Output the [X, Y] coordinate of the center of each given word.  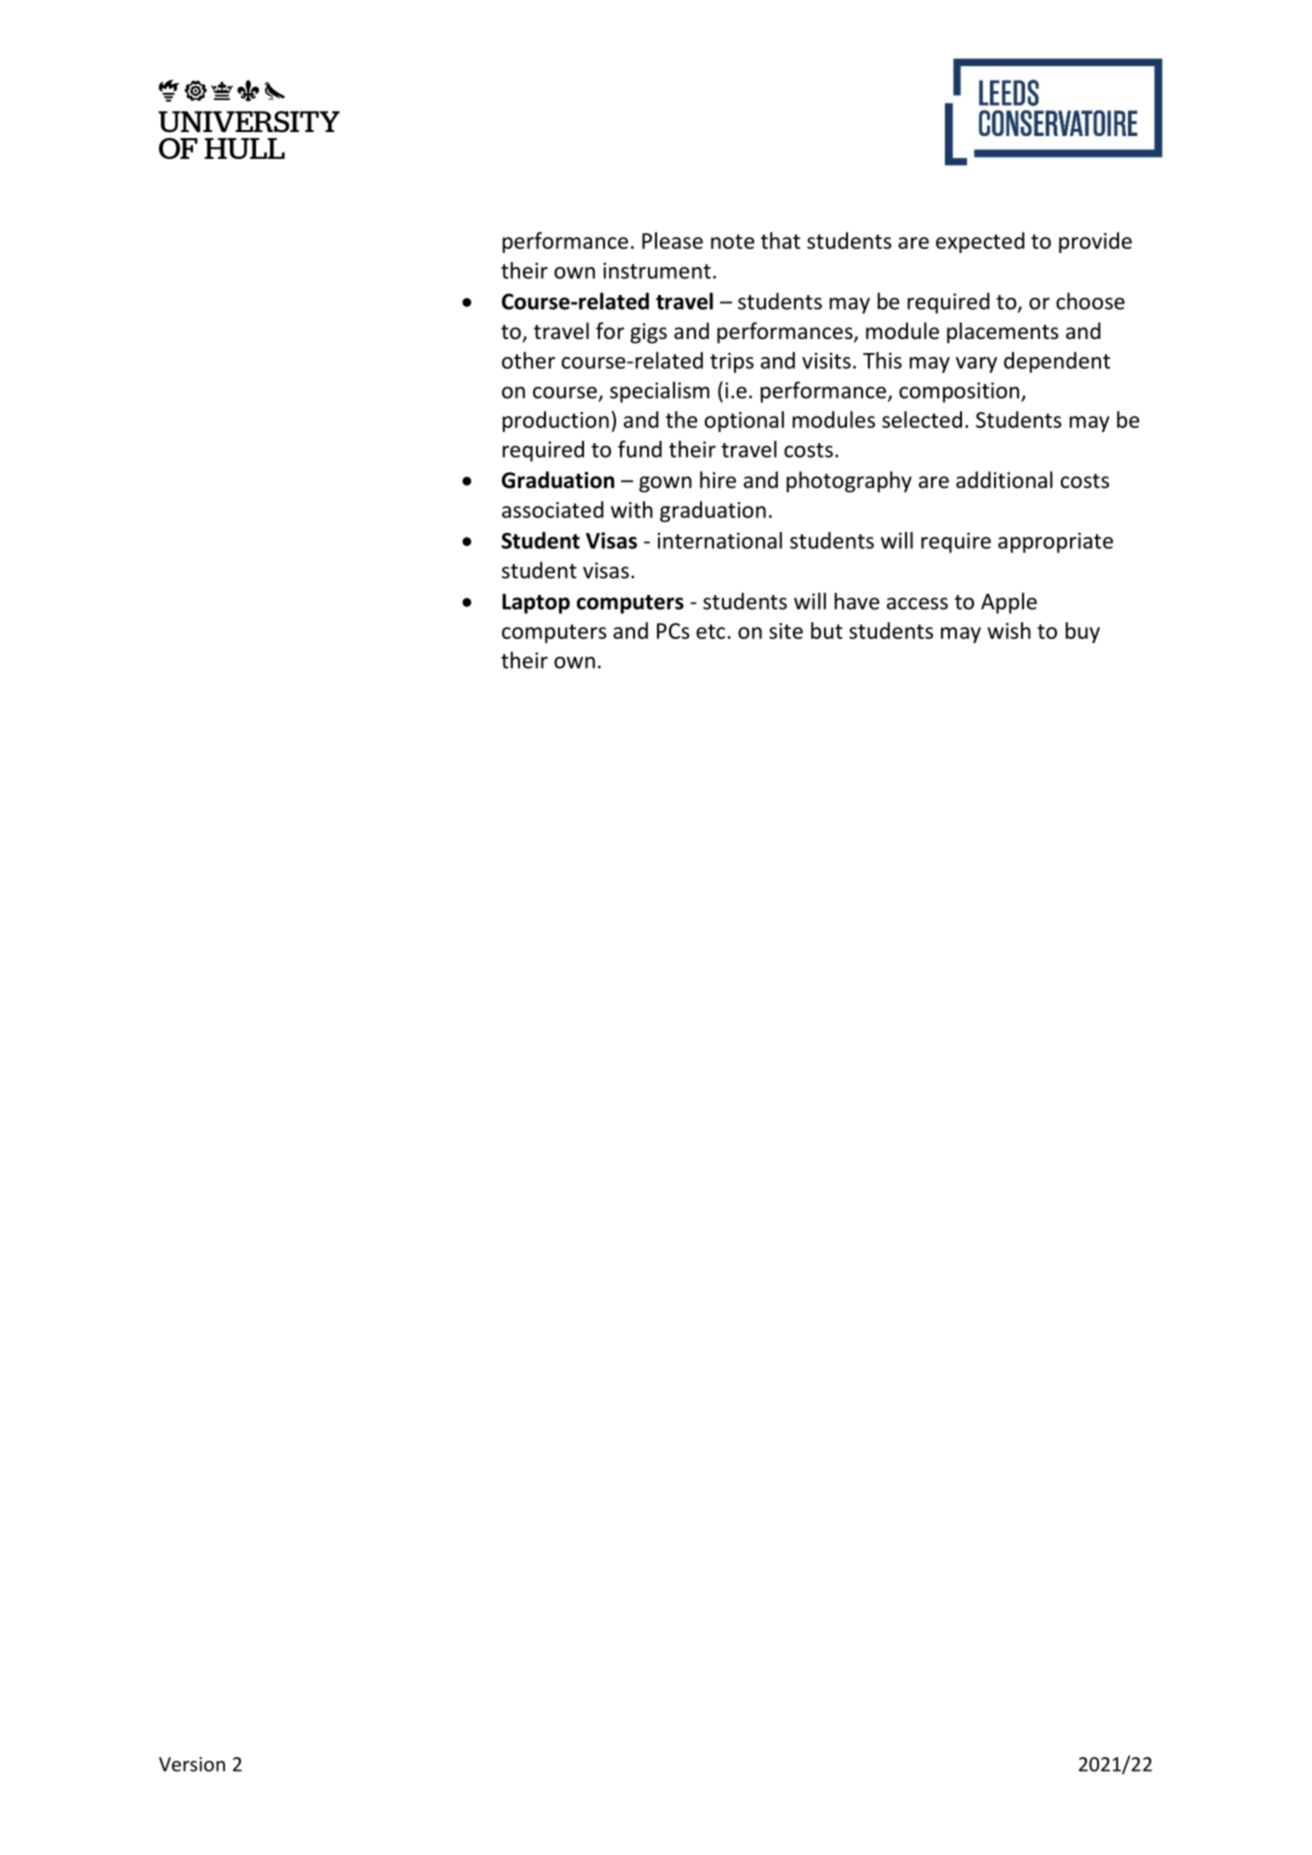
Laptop [536, 604]
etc [710, 631]
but [827, 630]
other [528, 360]
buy [1083, 632]
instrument [657, 270]
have [857, 601]
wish [1009, 630]
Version [192, 1764]
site [786, 631]
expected [980, 242]
